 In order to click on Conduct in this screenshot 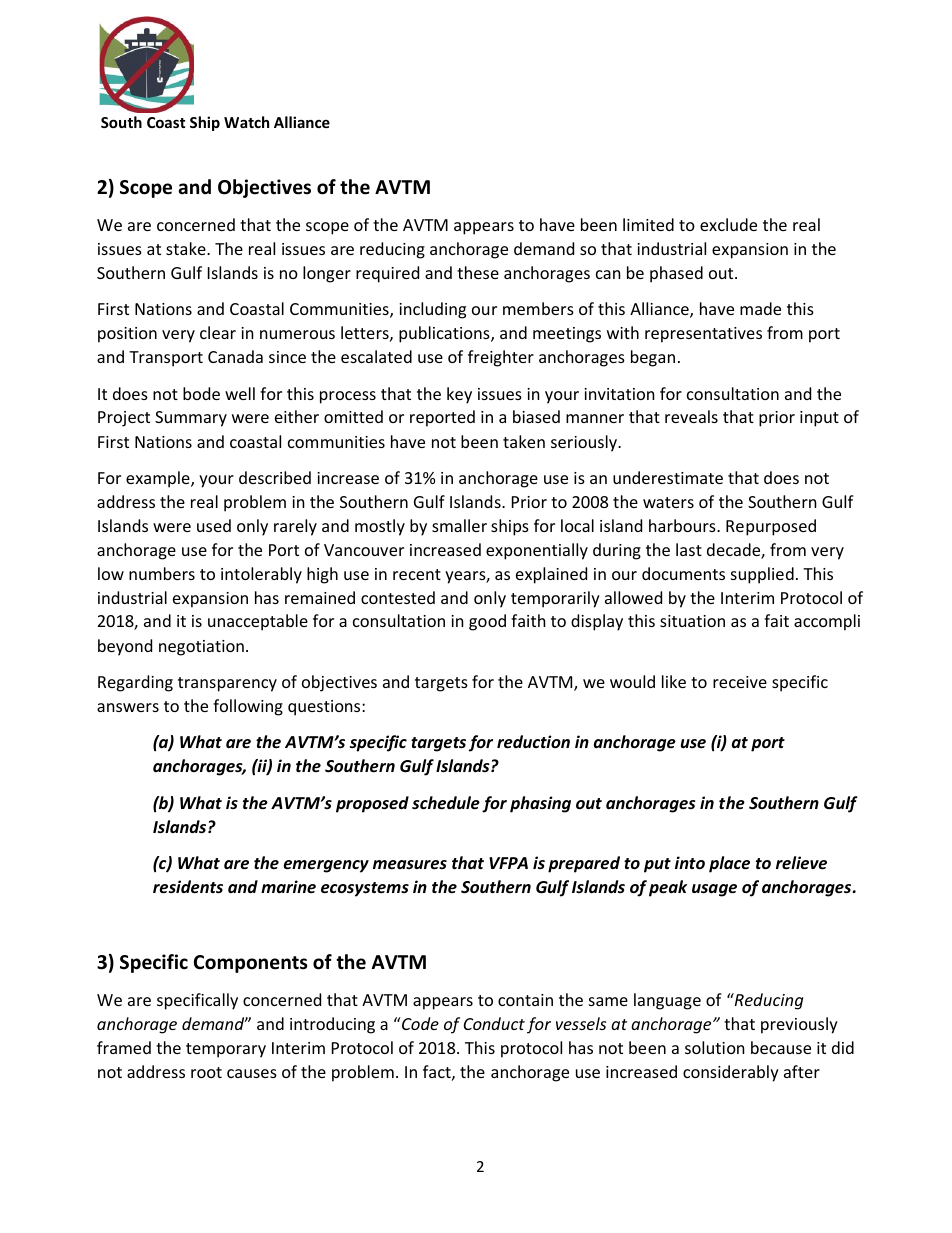, I will do `click(494, 1023)`.
